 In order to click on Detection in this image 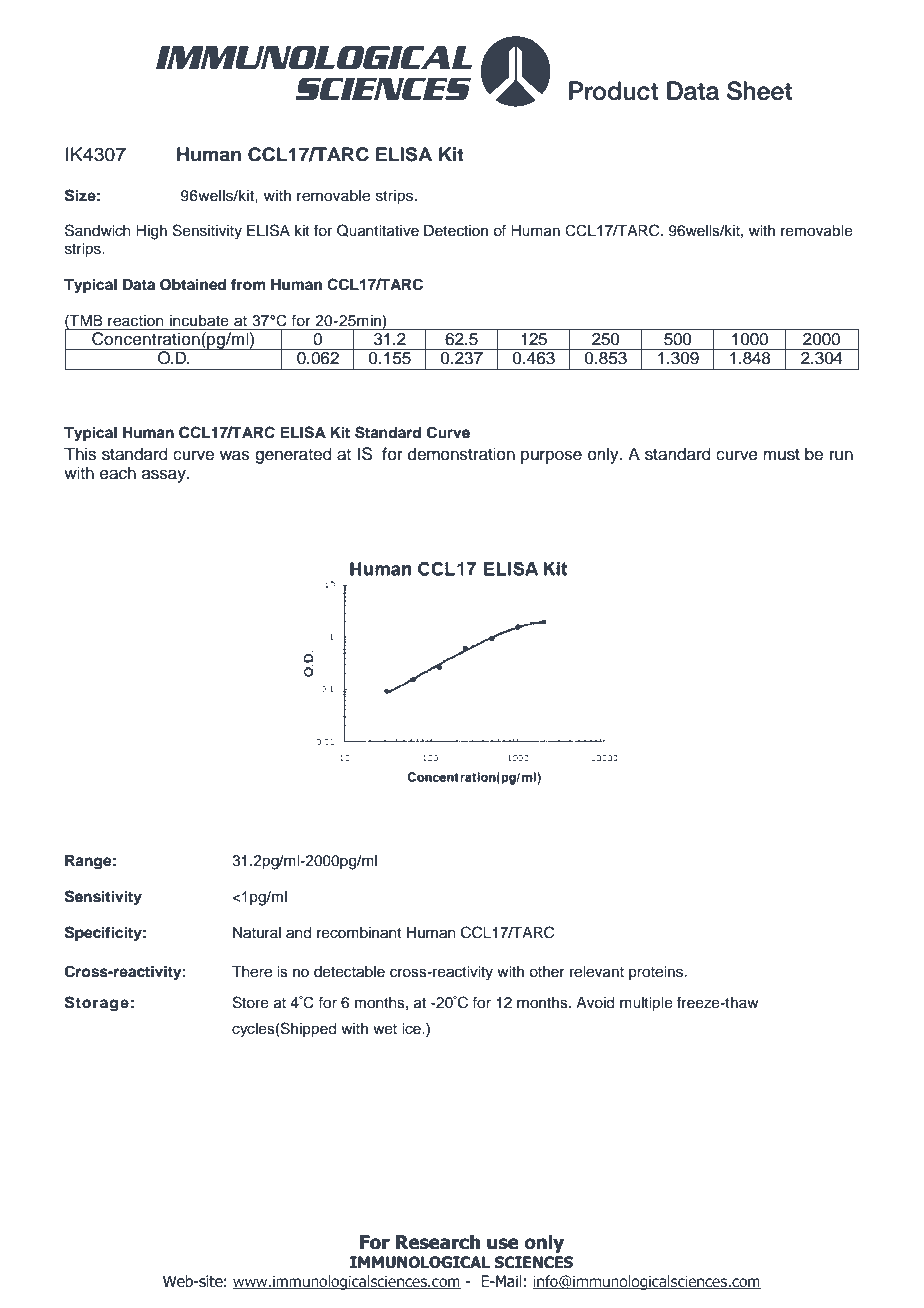, I will do `click(456, 231)`.
